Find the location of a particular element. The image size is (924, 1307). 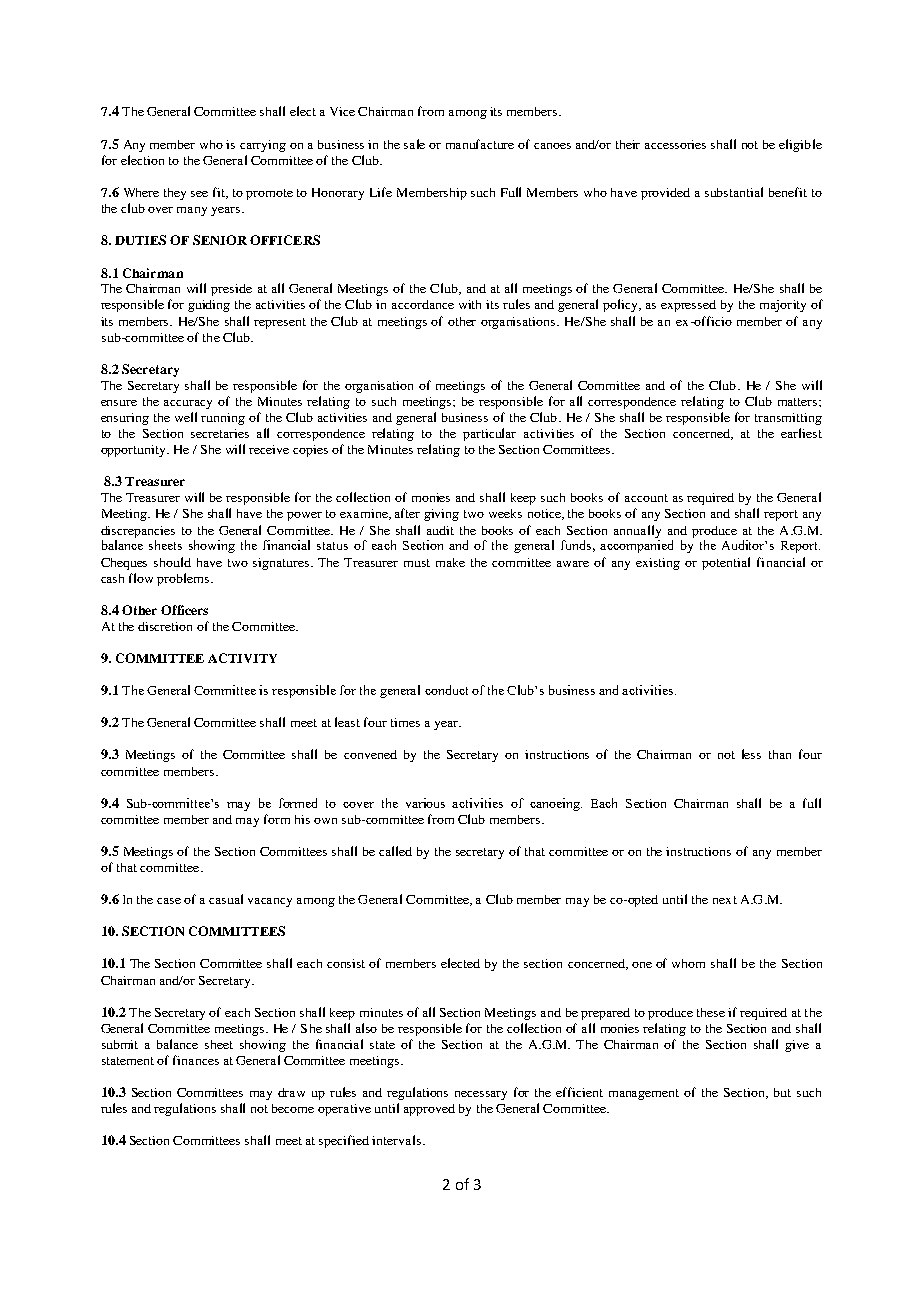

finances is located at coordinates (196, 1060).
